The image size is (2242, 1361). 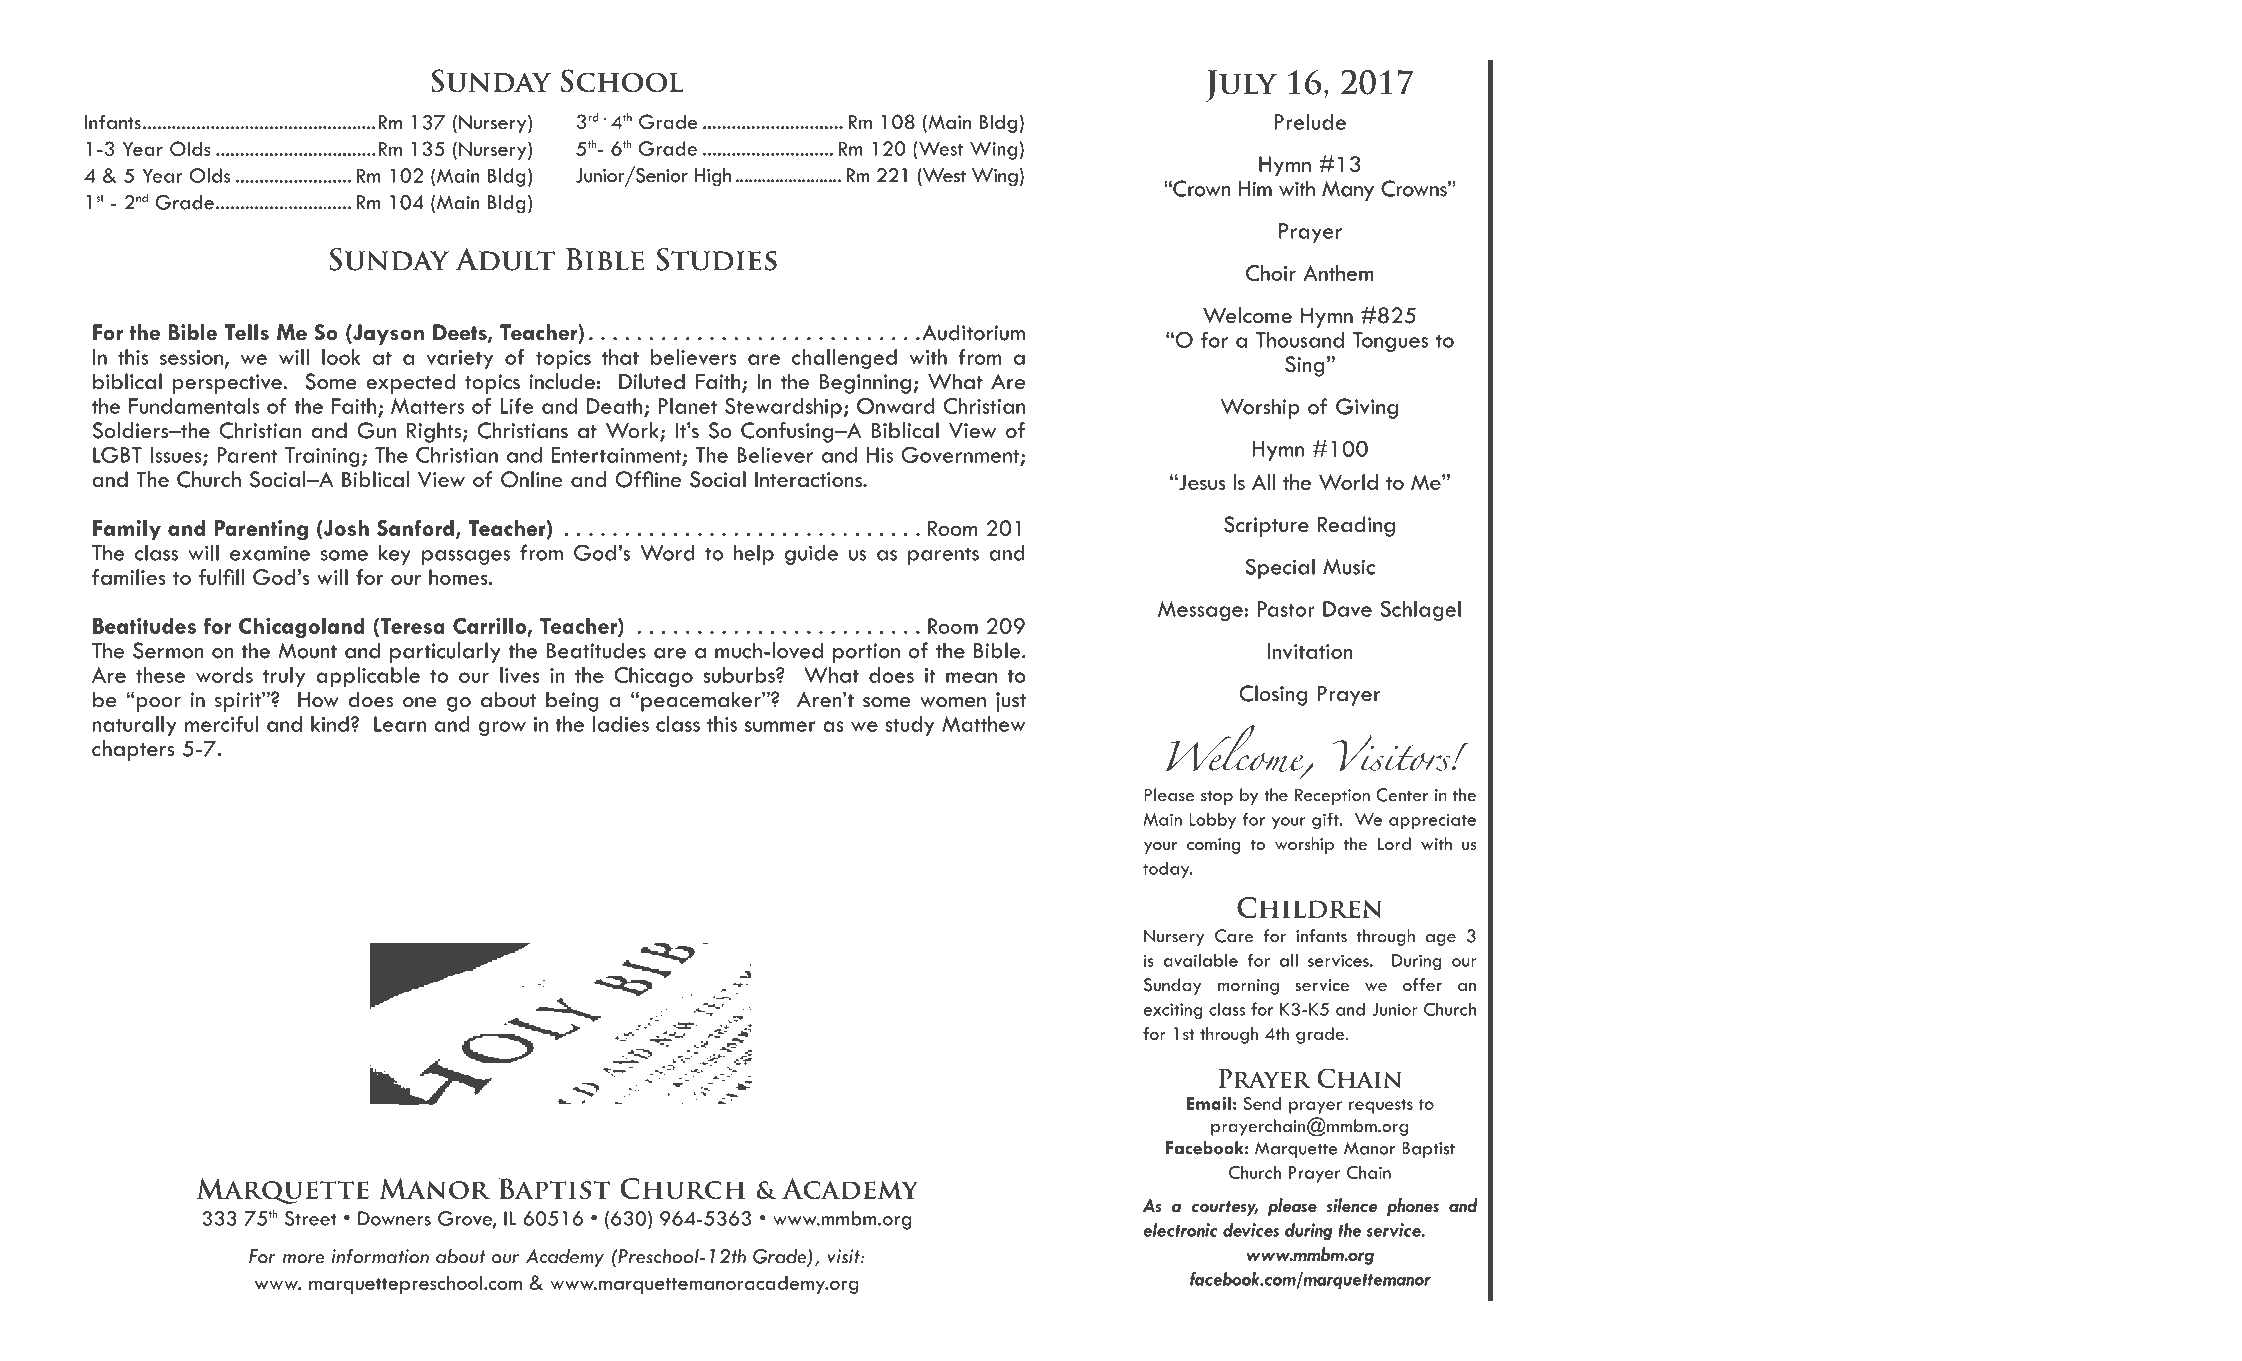 What do you see at coordinates (1310, 651) in the document?
I see `Invitation` at bounding box center [1310, 651].
